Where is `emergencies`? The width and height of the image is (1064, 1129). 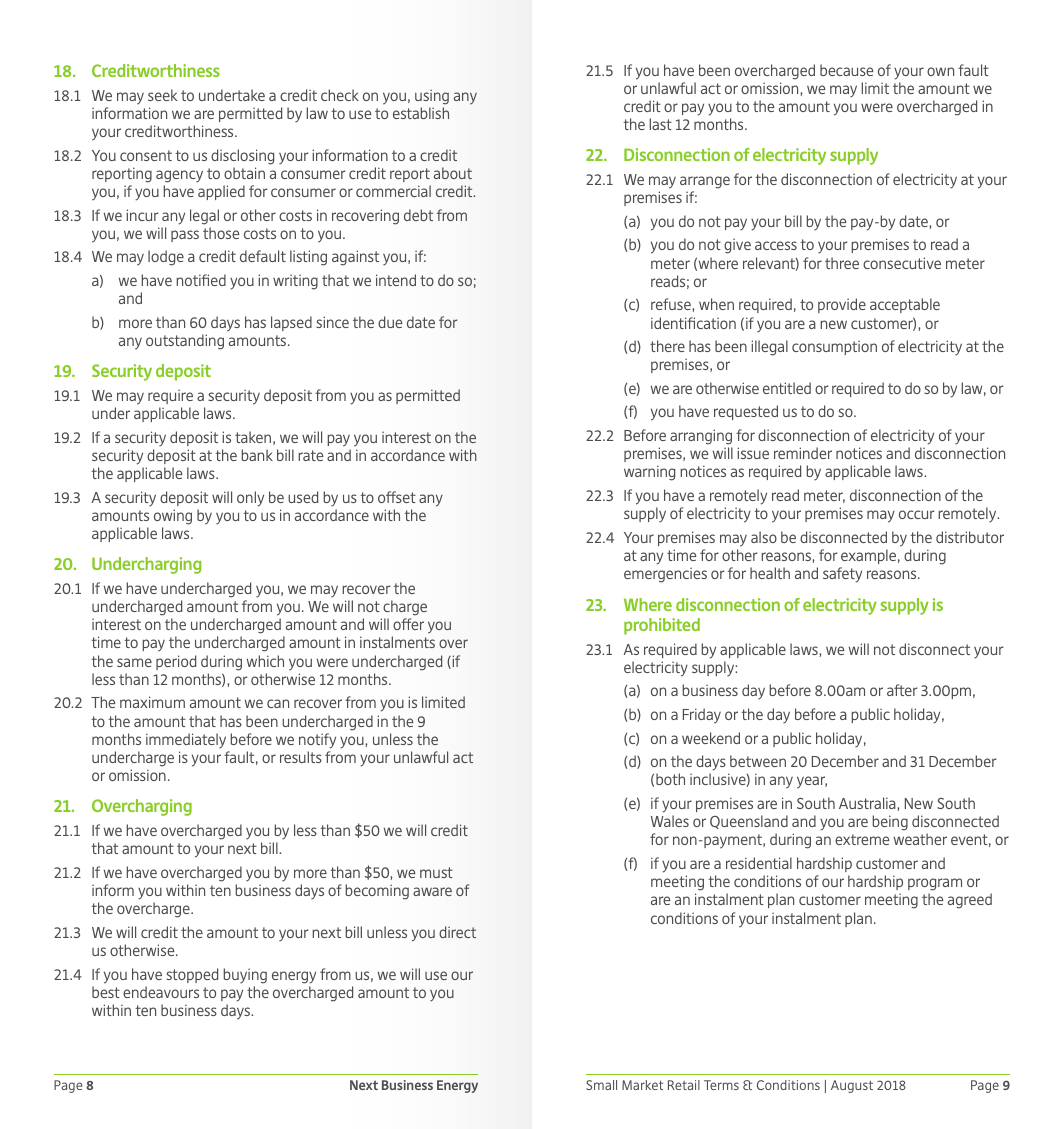 emergencies is located at coordinates (665, 575).
